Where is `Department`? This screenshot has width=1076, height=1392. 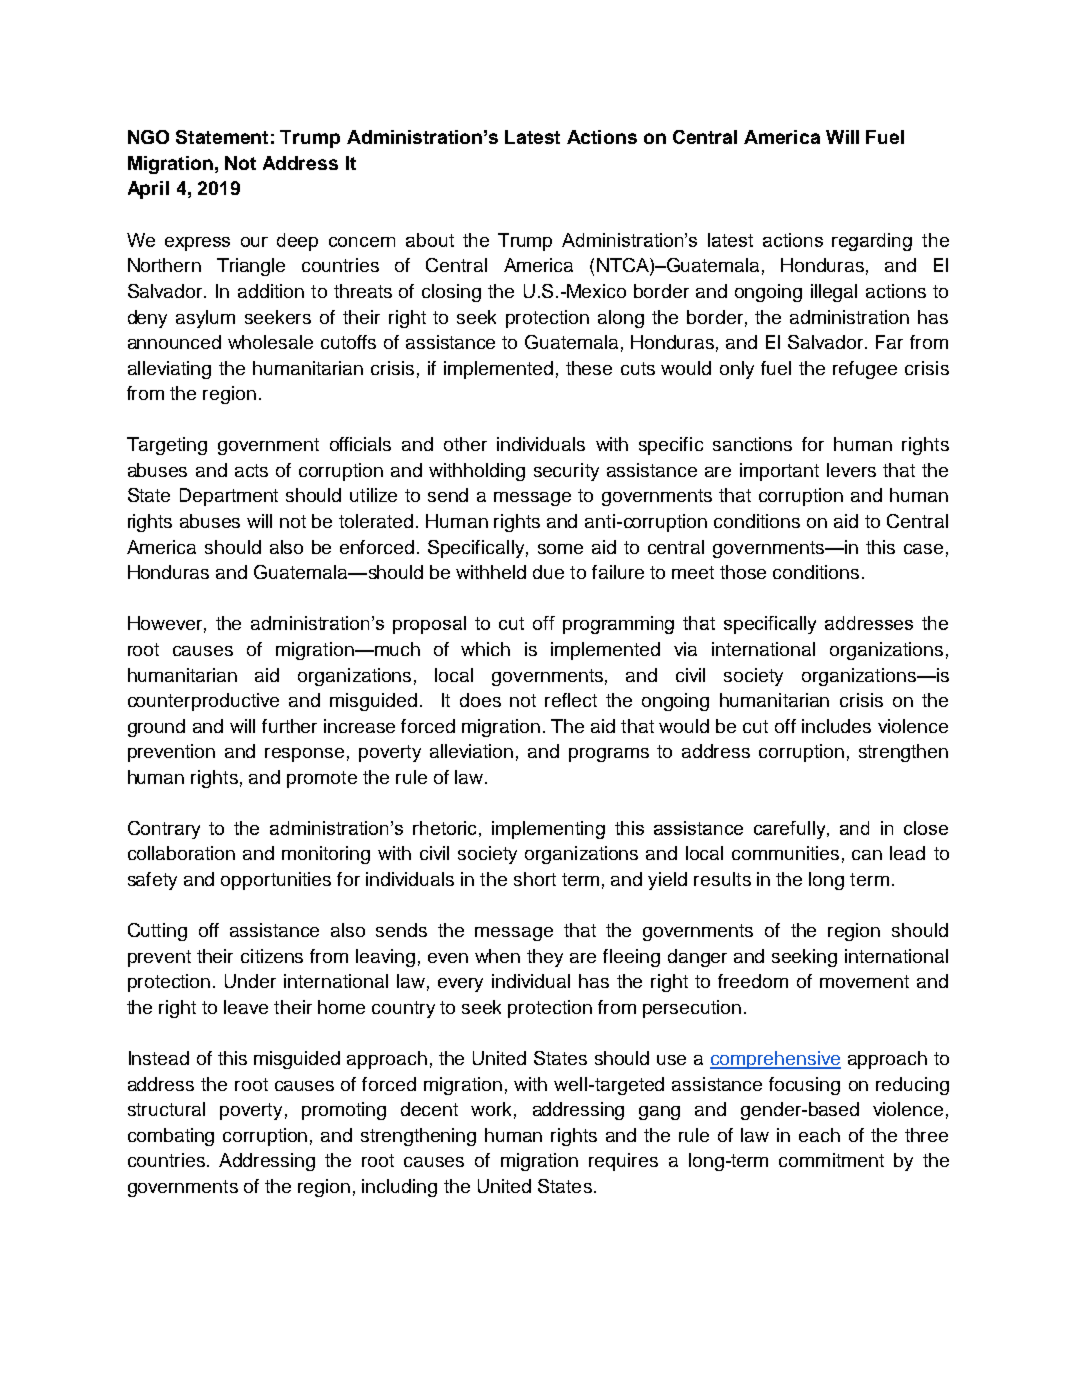 Department is located at coordinates (229, 497).
